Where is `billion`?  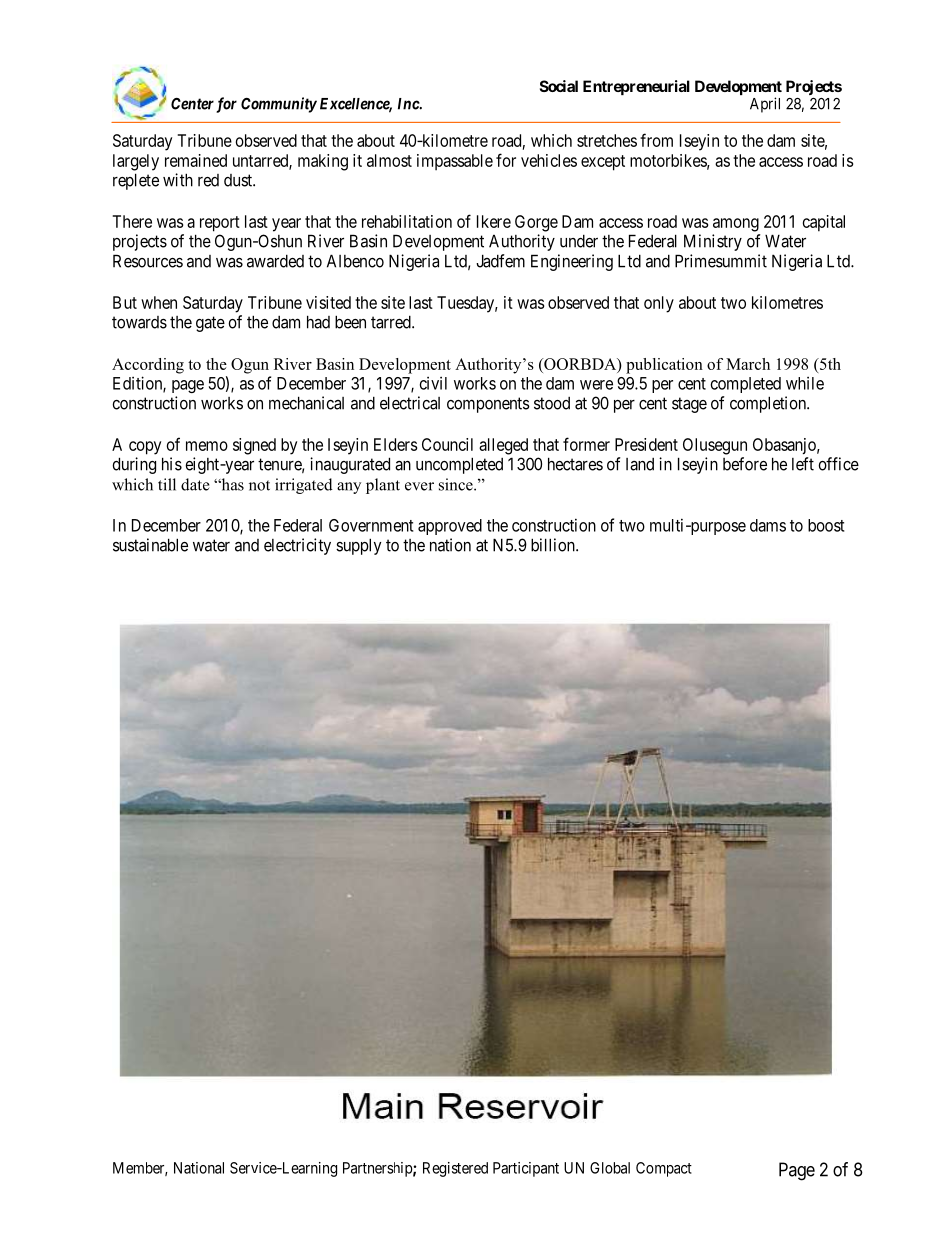 billion is located at coordinates (554, 545).
